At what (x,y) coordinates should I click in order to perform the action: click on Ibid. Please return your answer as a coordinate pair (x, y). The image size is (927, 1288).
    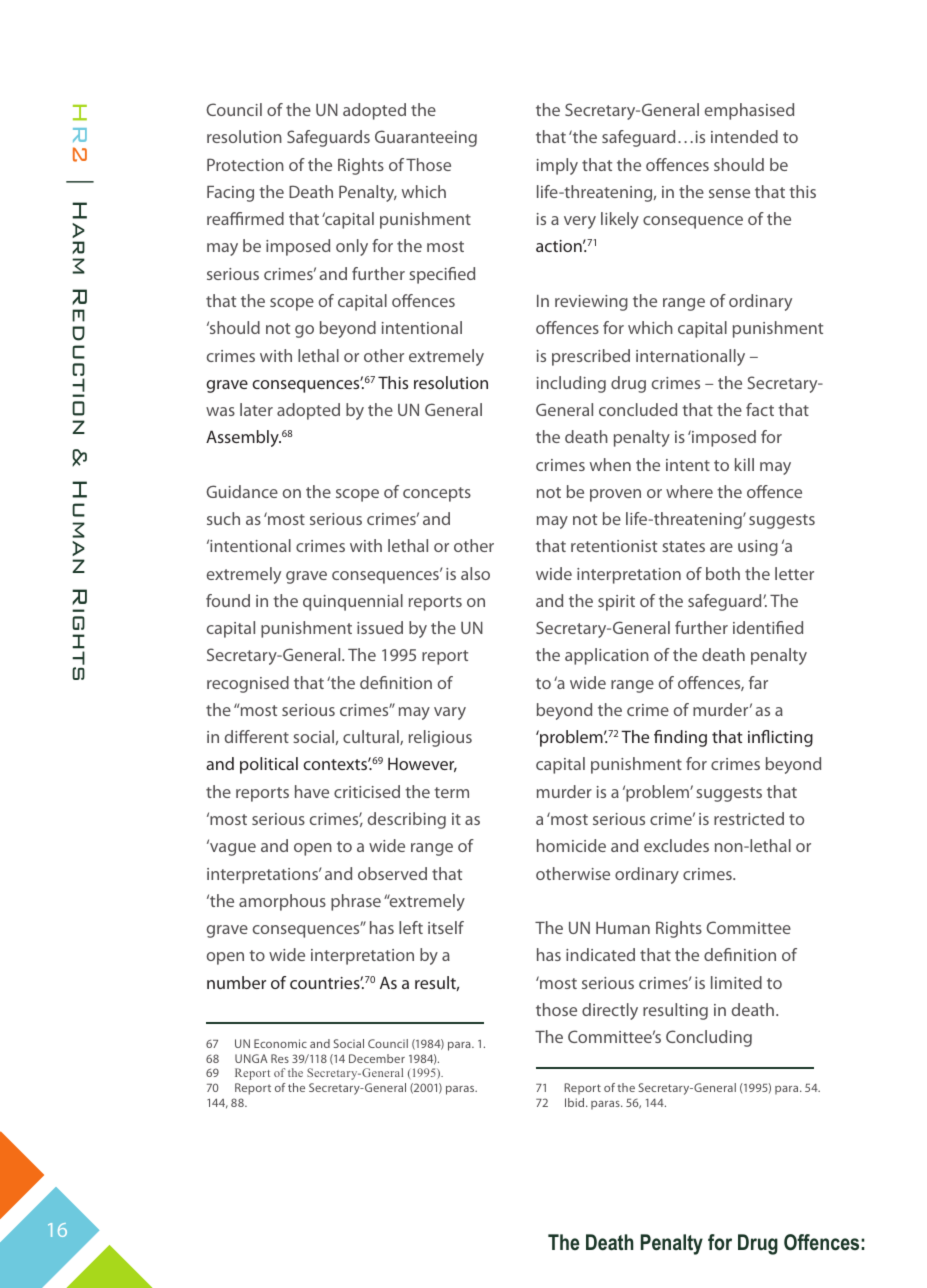
    Looking at the image, I should click on (576, 1102).
